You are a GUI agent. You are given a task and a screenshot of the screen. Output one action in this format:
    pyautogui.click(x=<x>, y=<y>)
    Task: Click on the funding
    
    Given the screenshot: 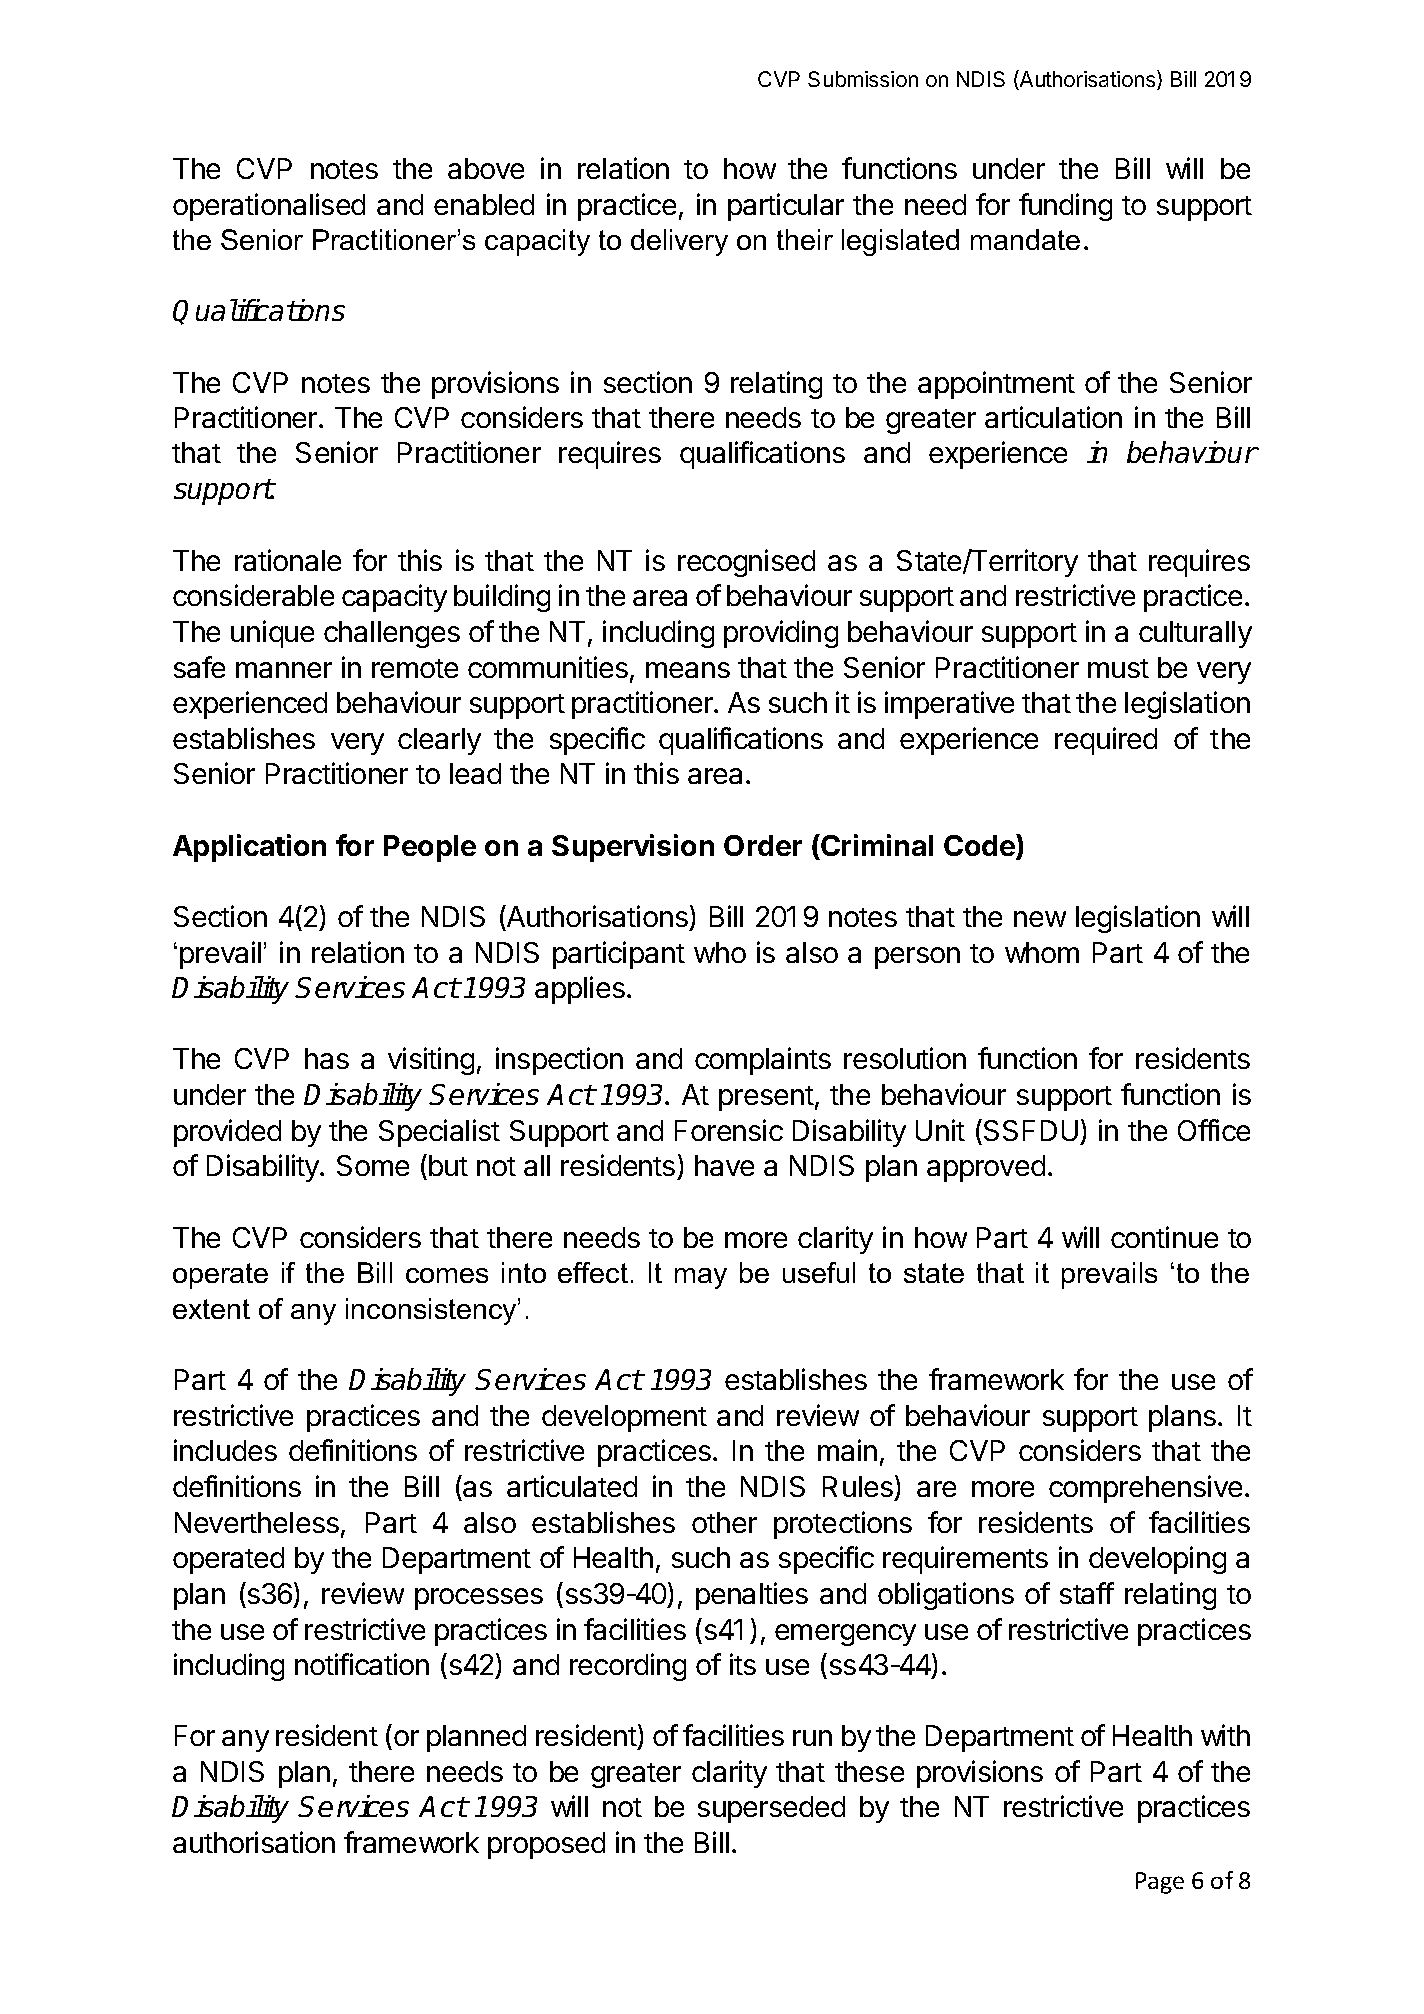 What is the action you would take?
    pyautogui.click(x=1065, y=207)
